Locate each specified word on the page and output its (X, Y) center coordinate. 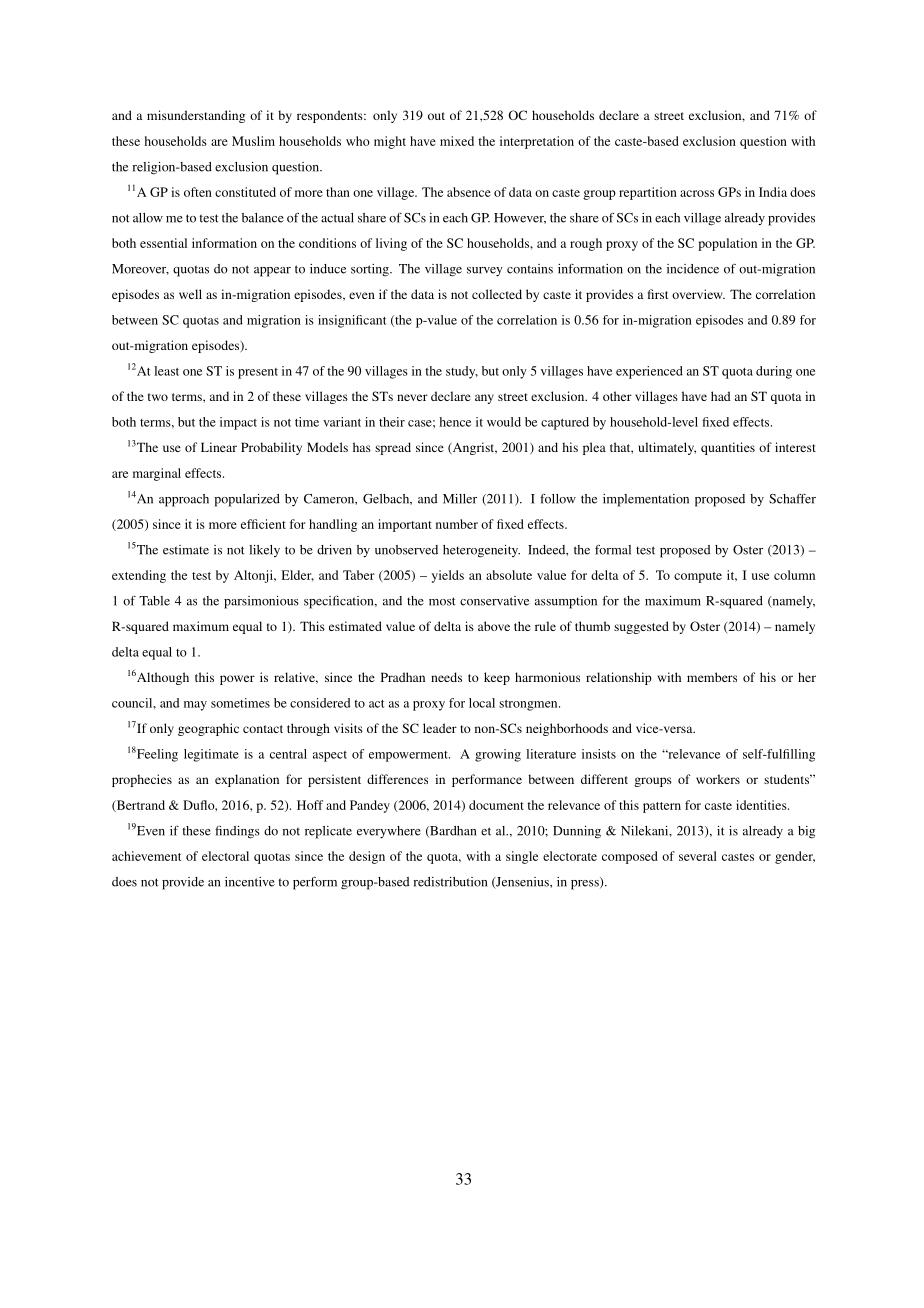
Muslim (253, 141)
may (195, 706)
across (697, 193)
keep (497, 678)
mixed (457, 141)
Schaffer (792, 499)
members (712, 677)
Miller (460, 499)
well (190, 294)
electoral (225, 856)
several (698, 856)
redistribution (450, 882)
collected (497, 294)
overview (698, 294)
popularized (247, 500)
